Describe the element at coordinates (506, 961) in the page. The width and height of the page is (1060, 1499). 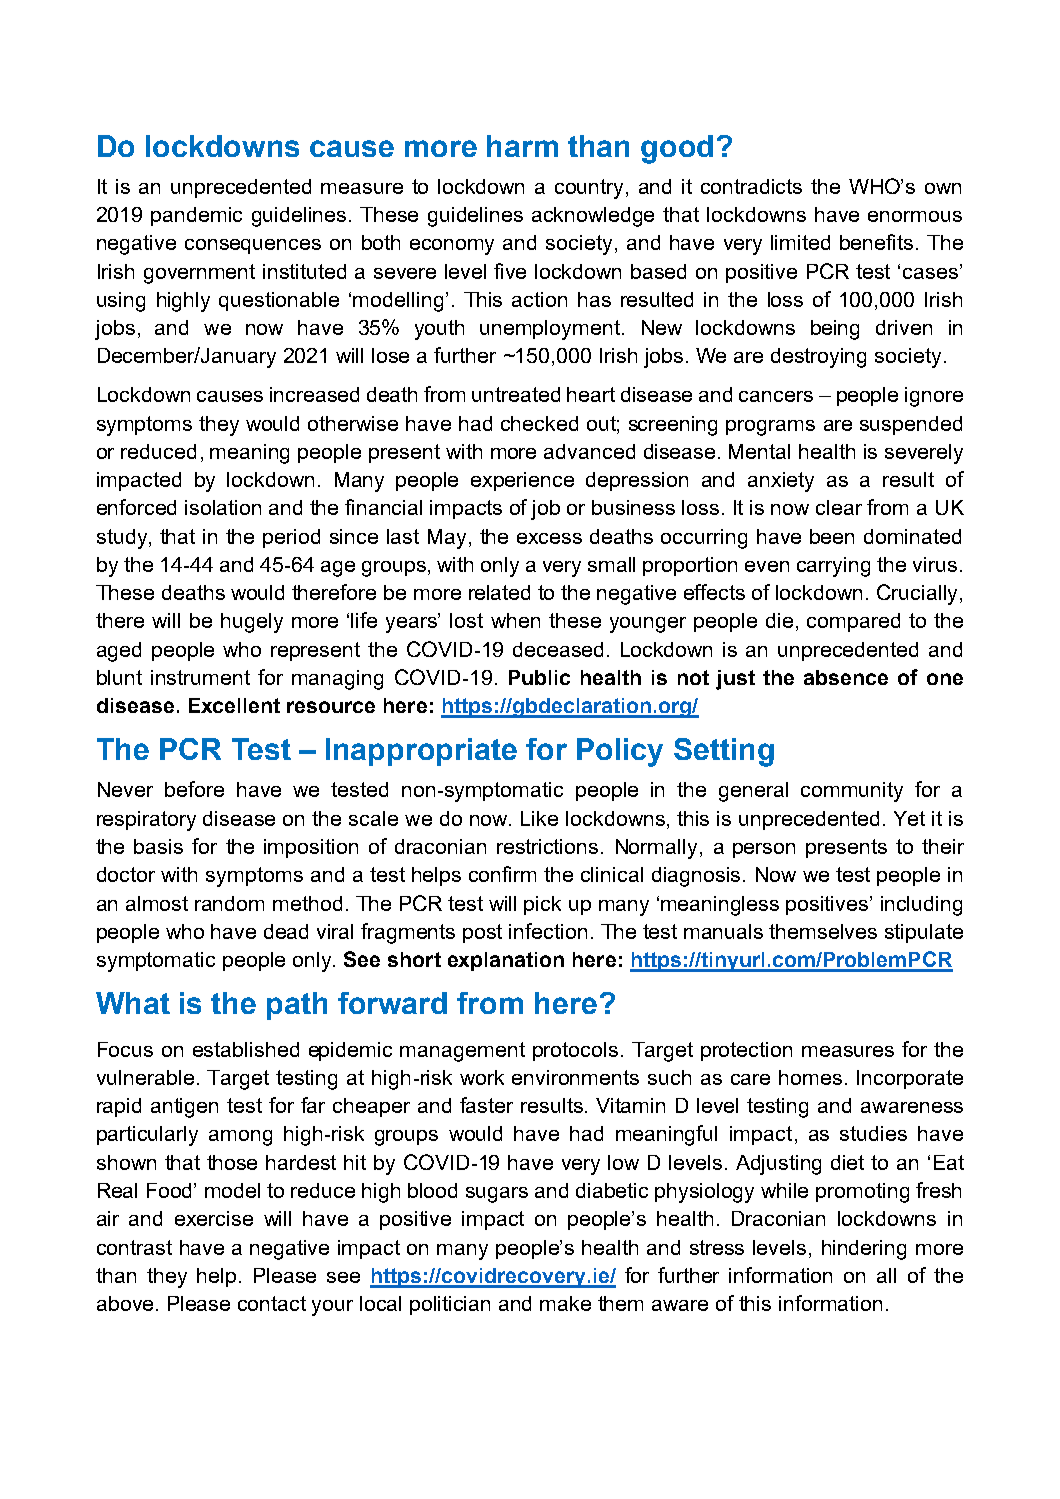
I see `explanation` at that location.
